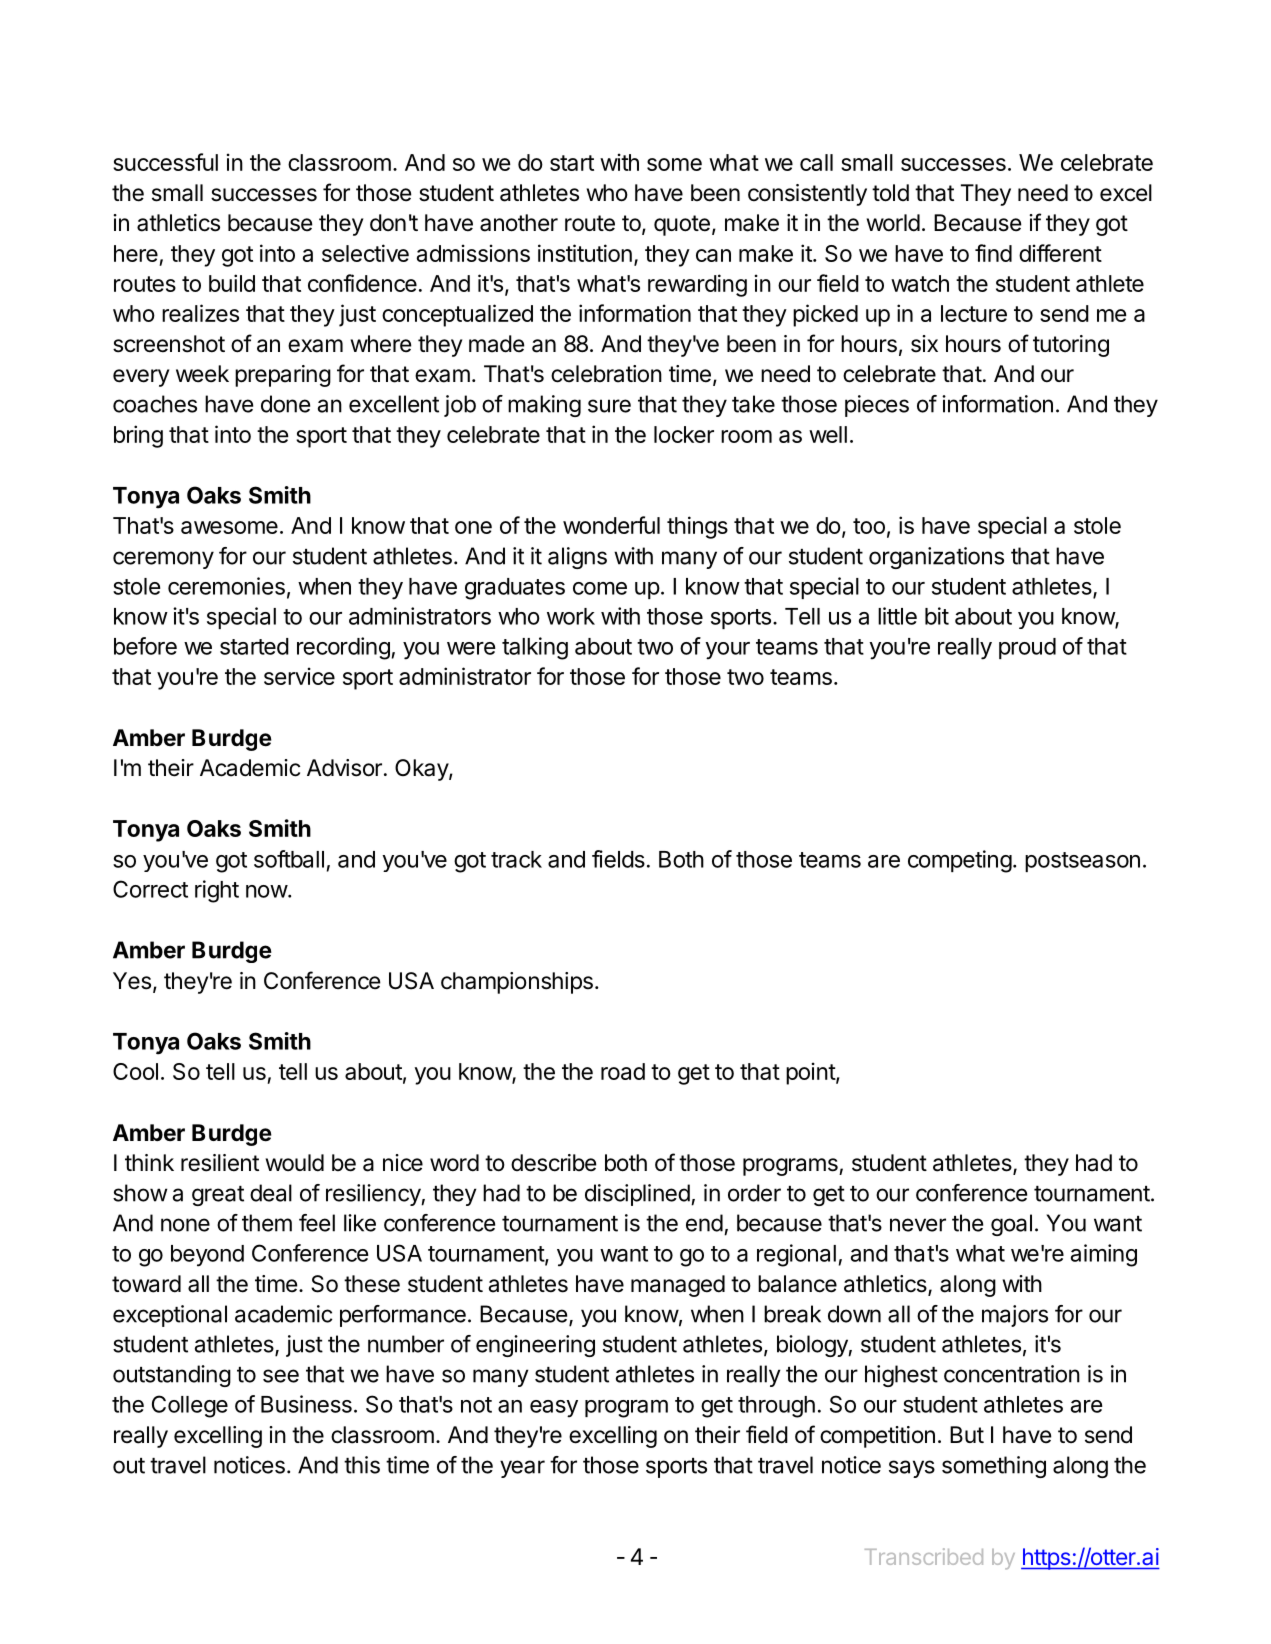  I want to click on road, so click(623, 1071).
